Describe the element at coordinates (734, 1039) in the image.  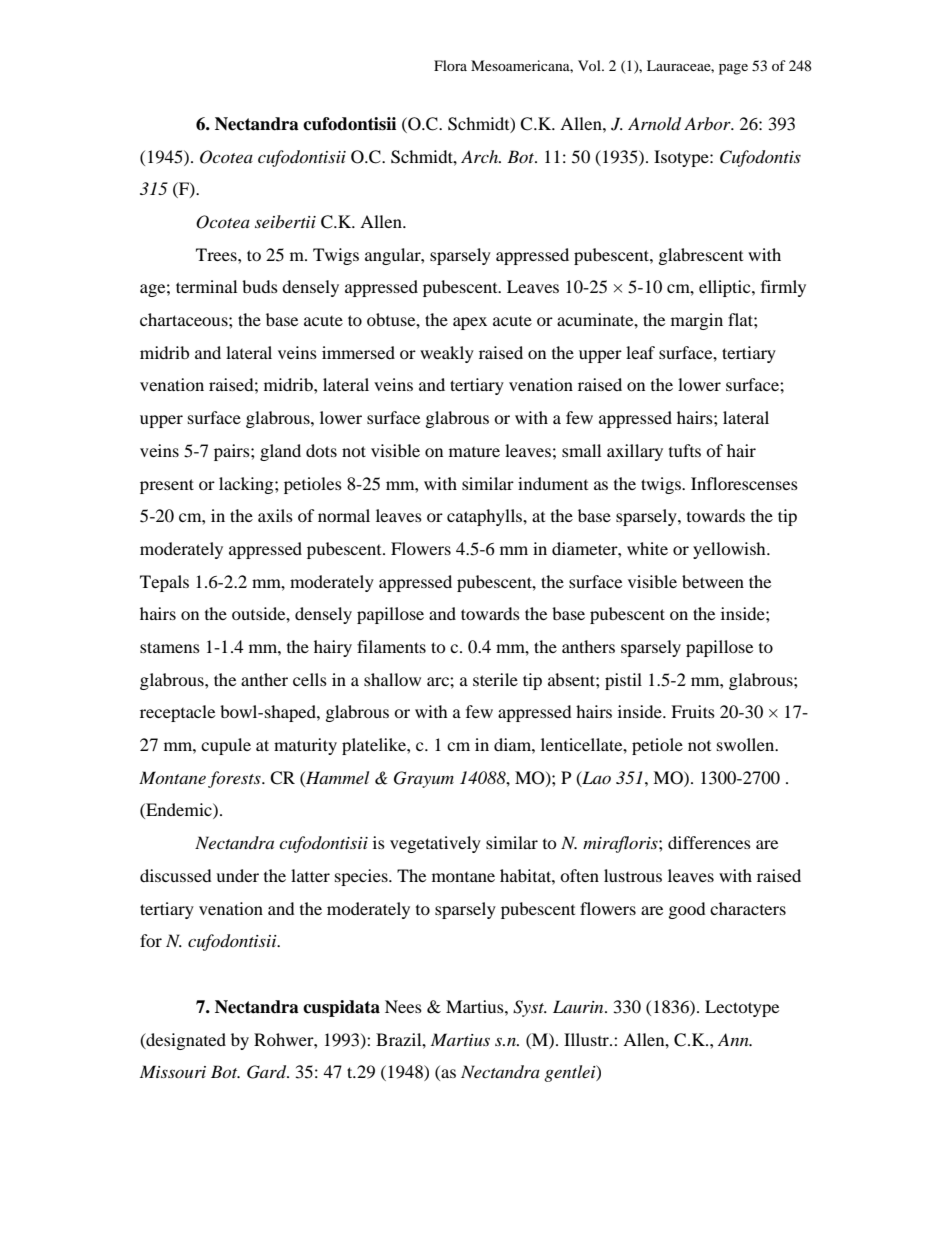
I see `Ann` at that location.
